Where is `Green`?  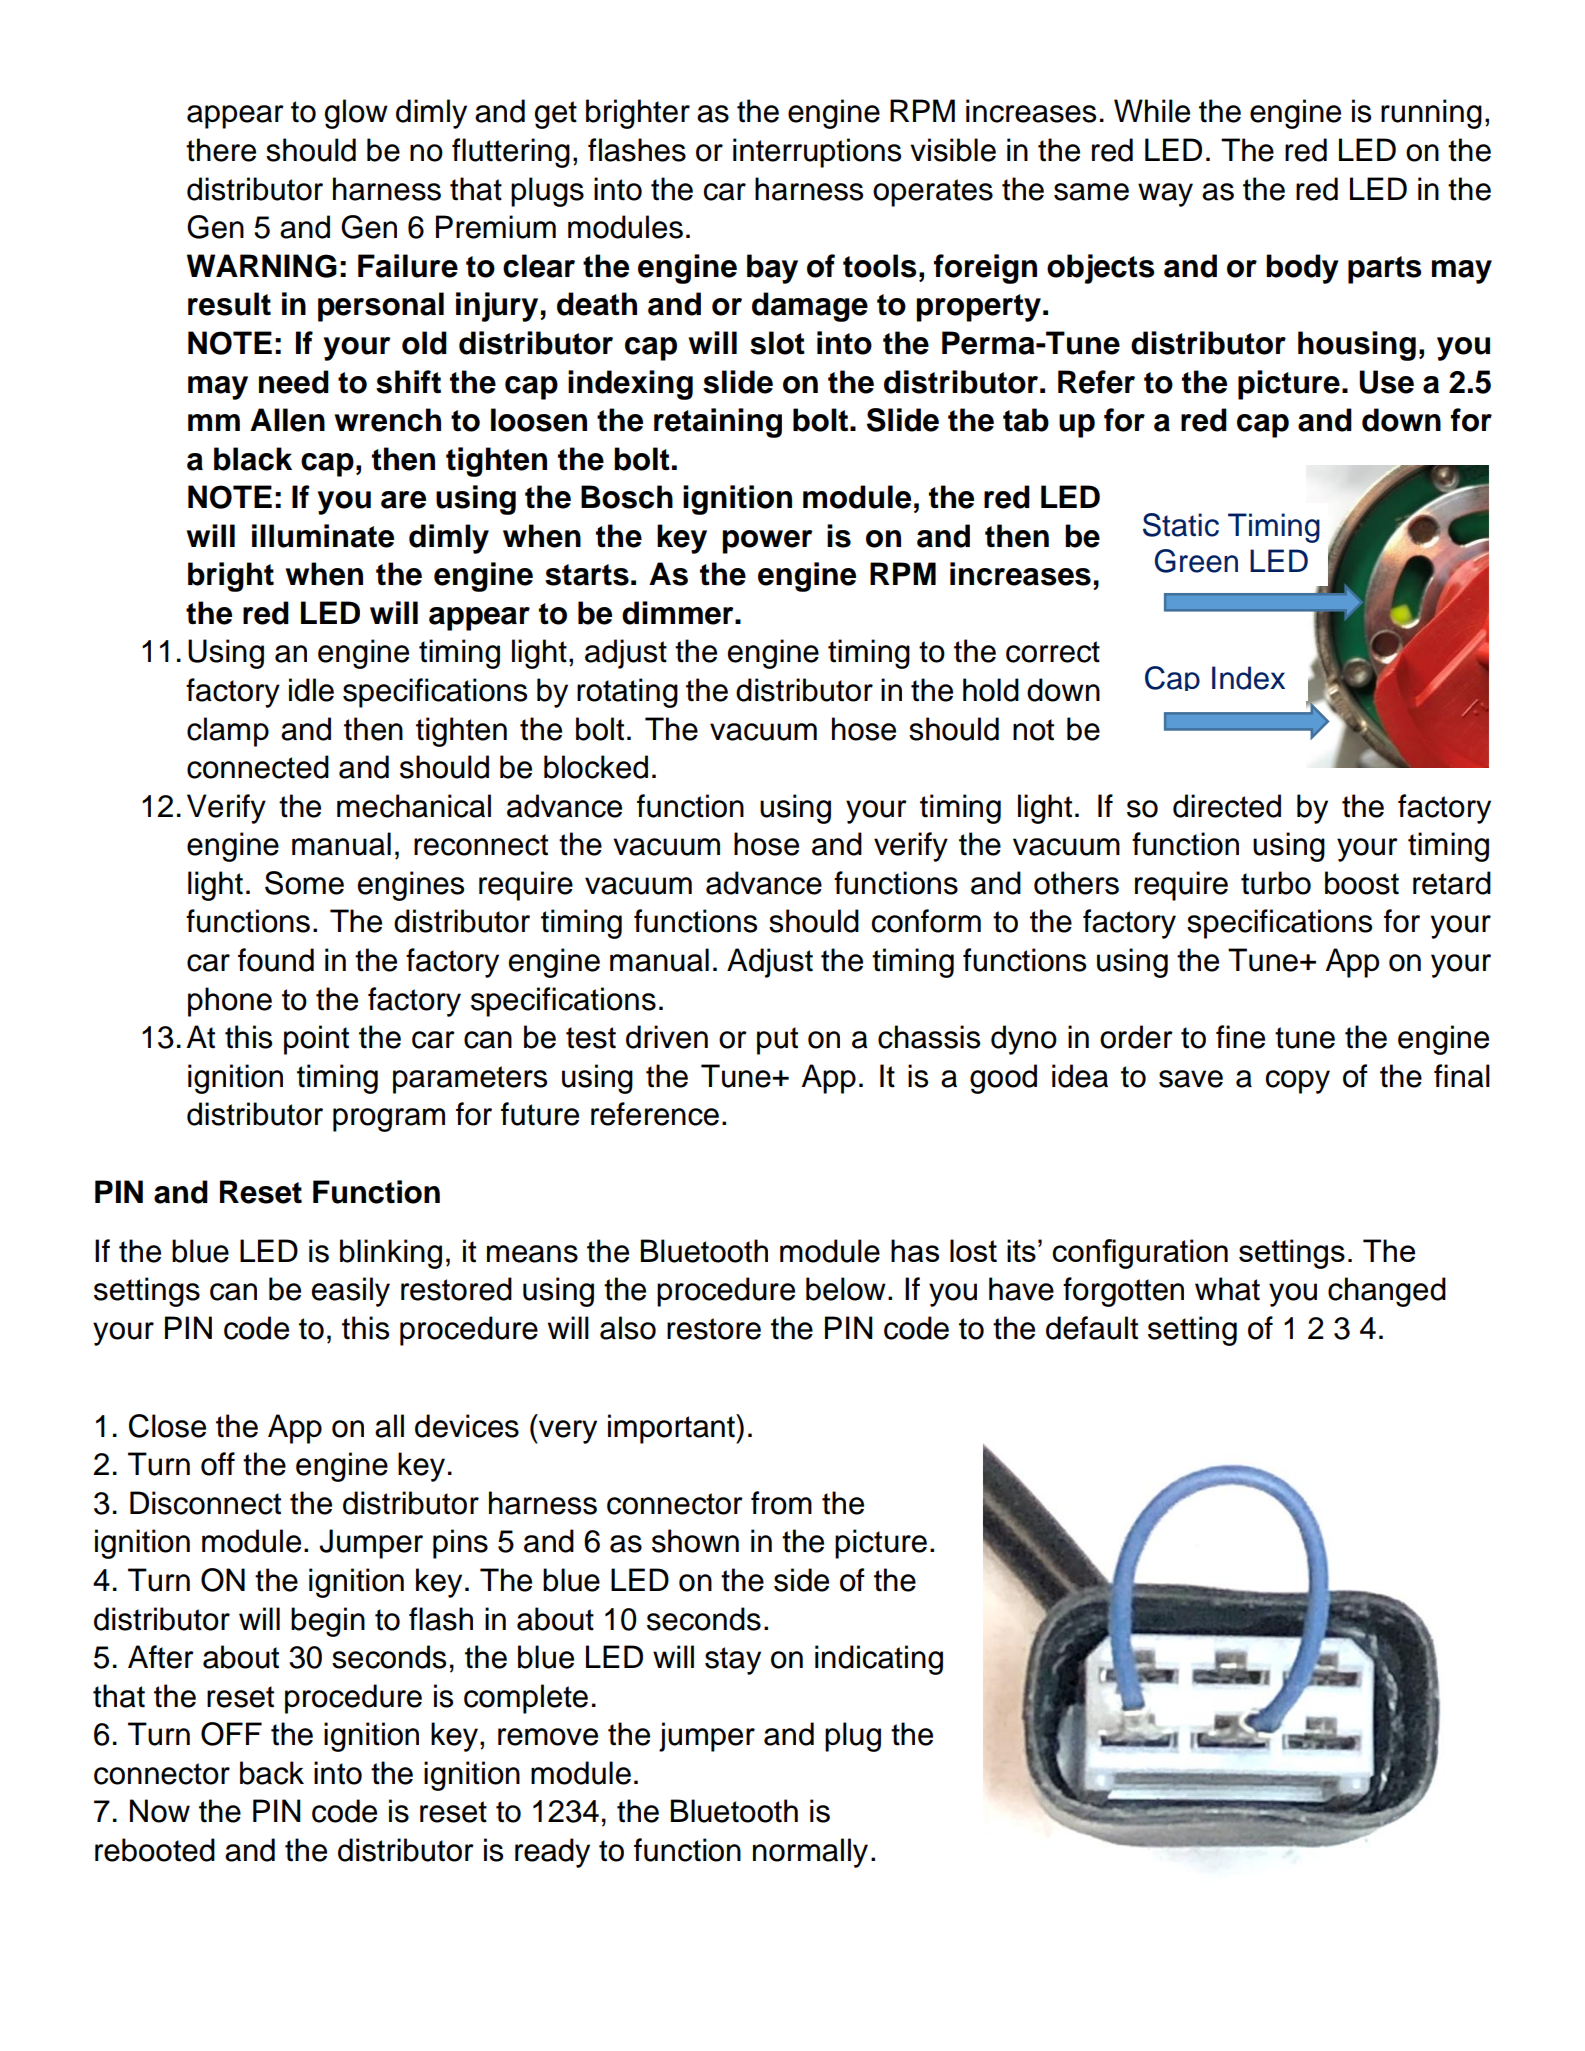
Green is located at coordinates (1196, 561).
